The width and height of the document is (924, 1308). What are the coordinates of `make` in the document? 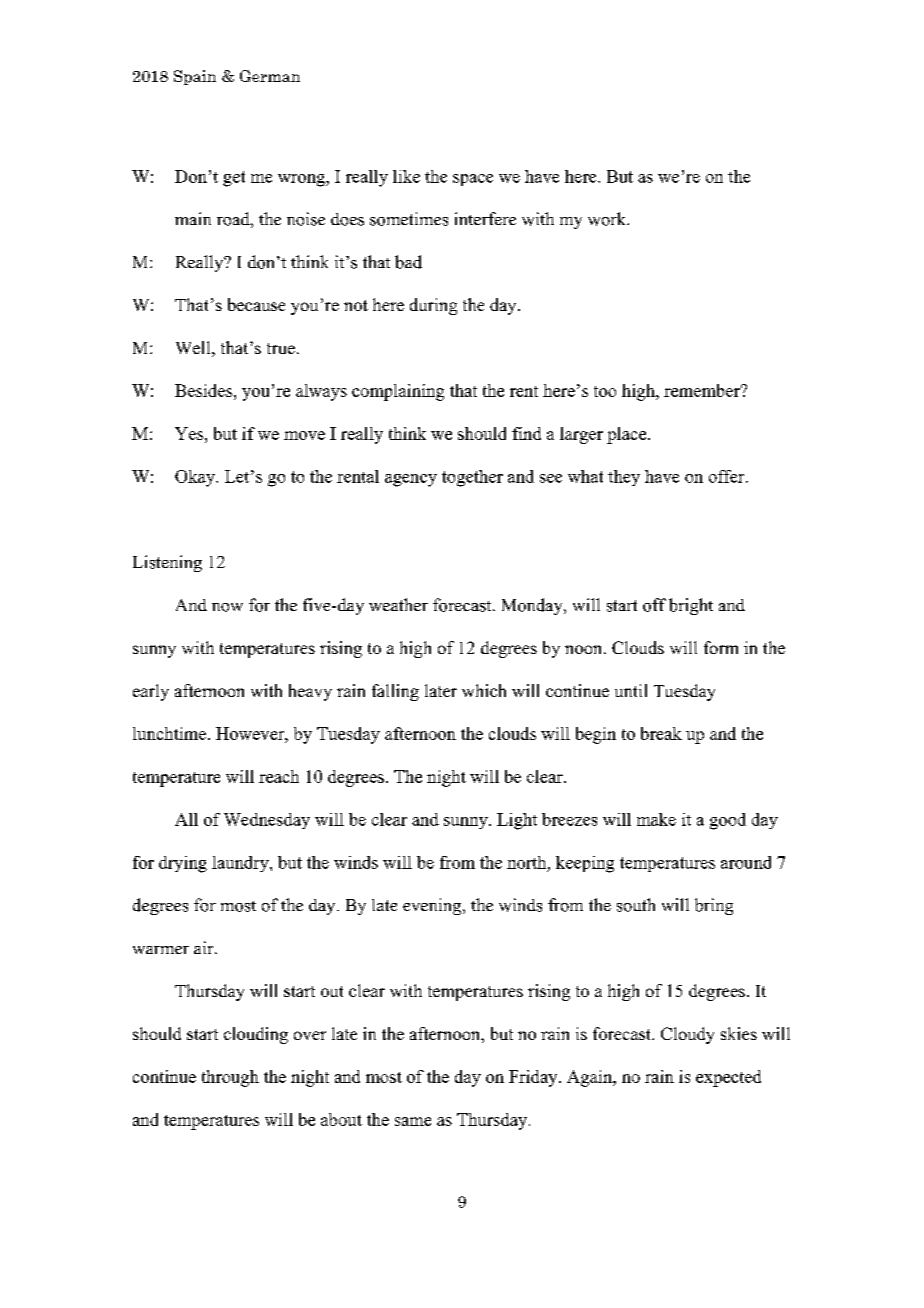 It's located at (656, 819).
